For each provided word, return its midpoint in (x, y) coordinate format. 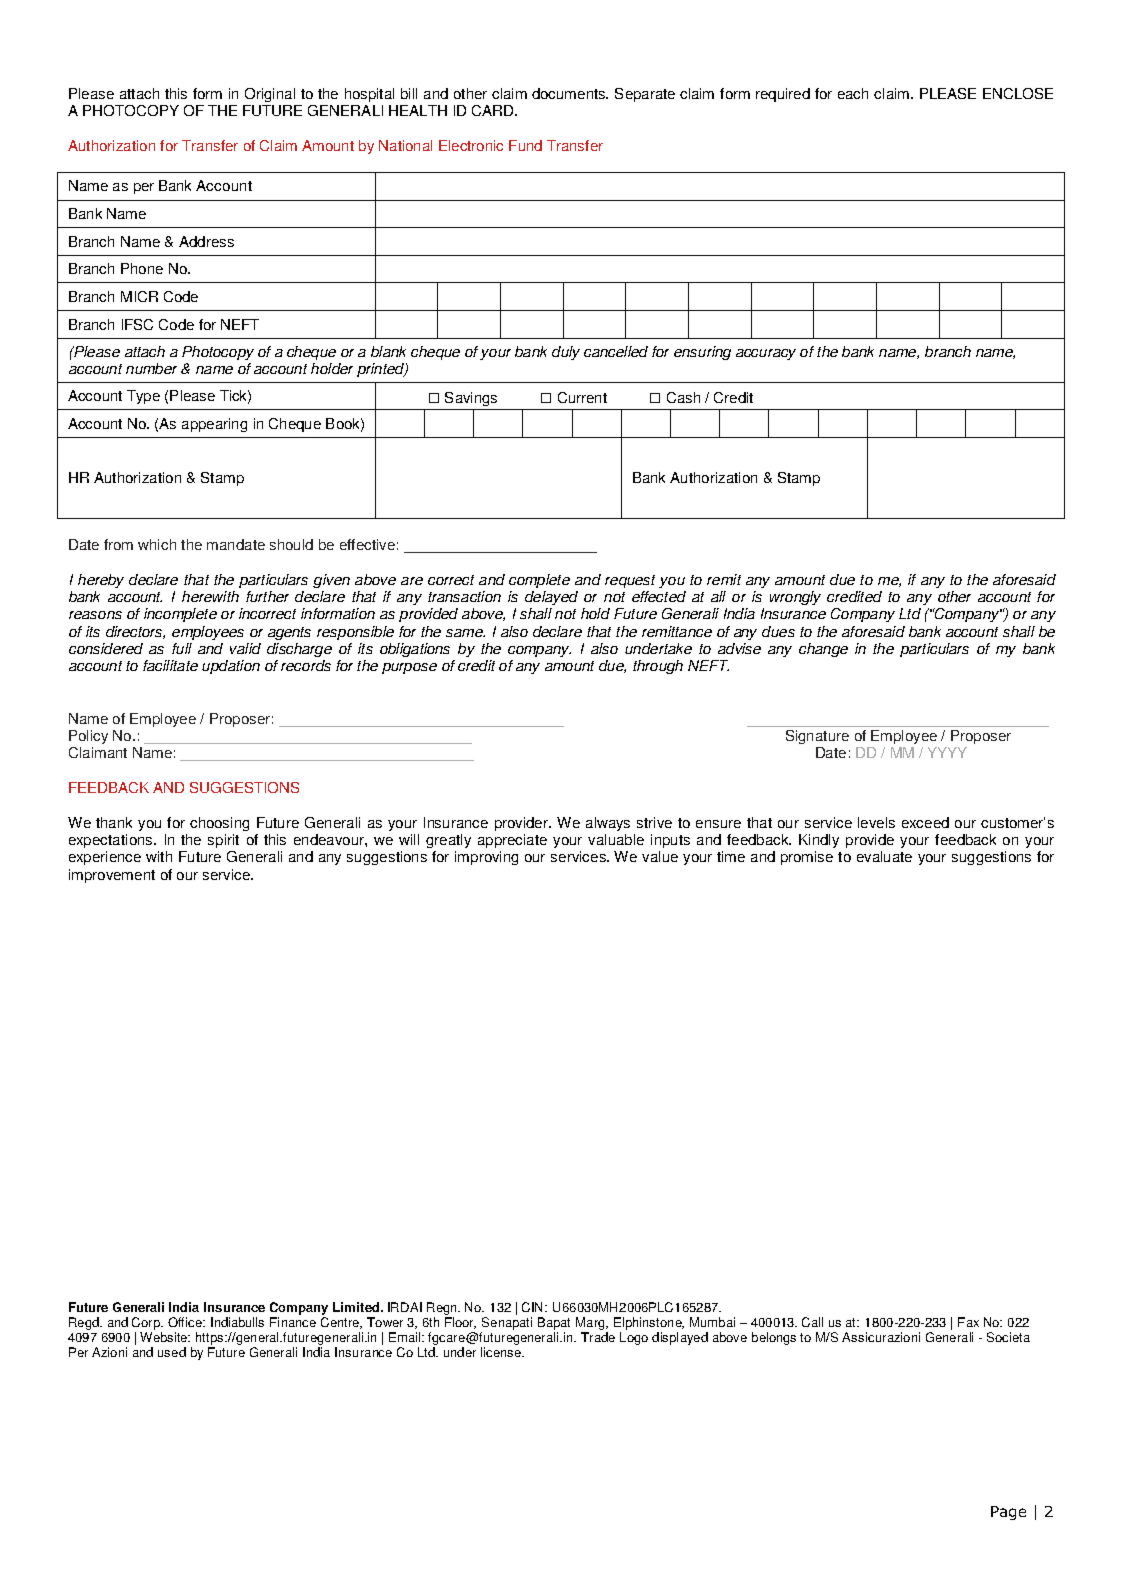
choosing (219, 824)
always (608, 824)
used (172, 1352)
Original (270, 95)
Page (1008, 1513)
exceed (925, 822)
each (853, 93)
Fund (525, 145)
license (502, 1352)
